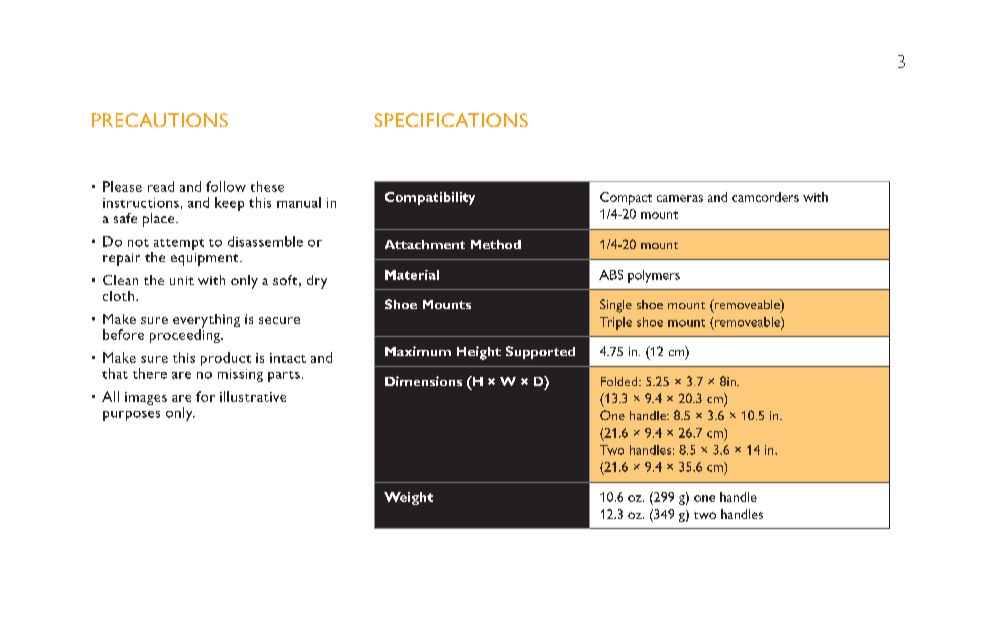 The width and height of the screenshot is (997, 635). Describe the element at coordinates (206, 322) in the screenshot. I see `everything` at that location.
